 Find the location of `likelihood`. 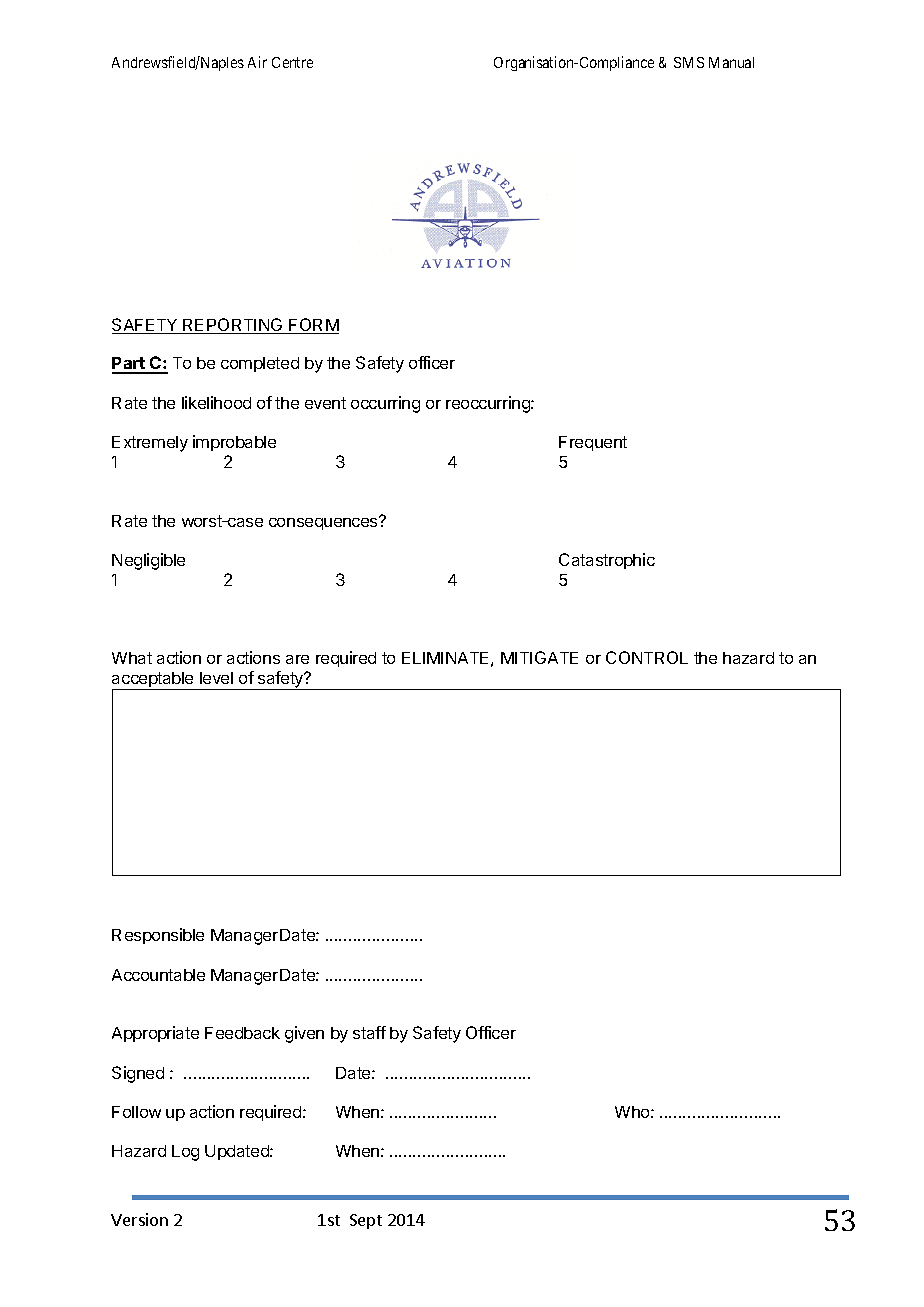

likelihood is located at coordinates (216, 402).
